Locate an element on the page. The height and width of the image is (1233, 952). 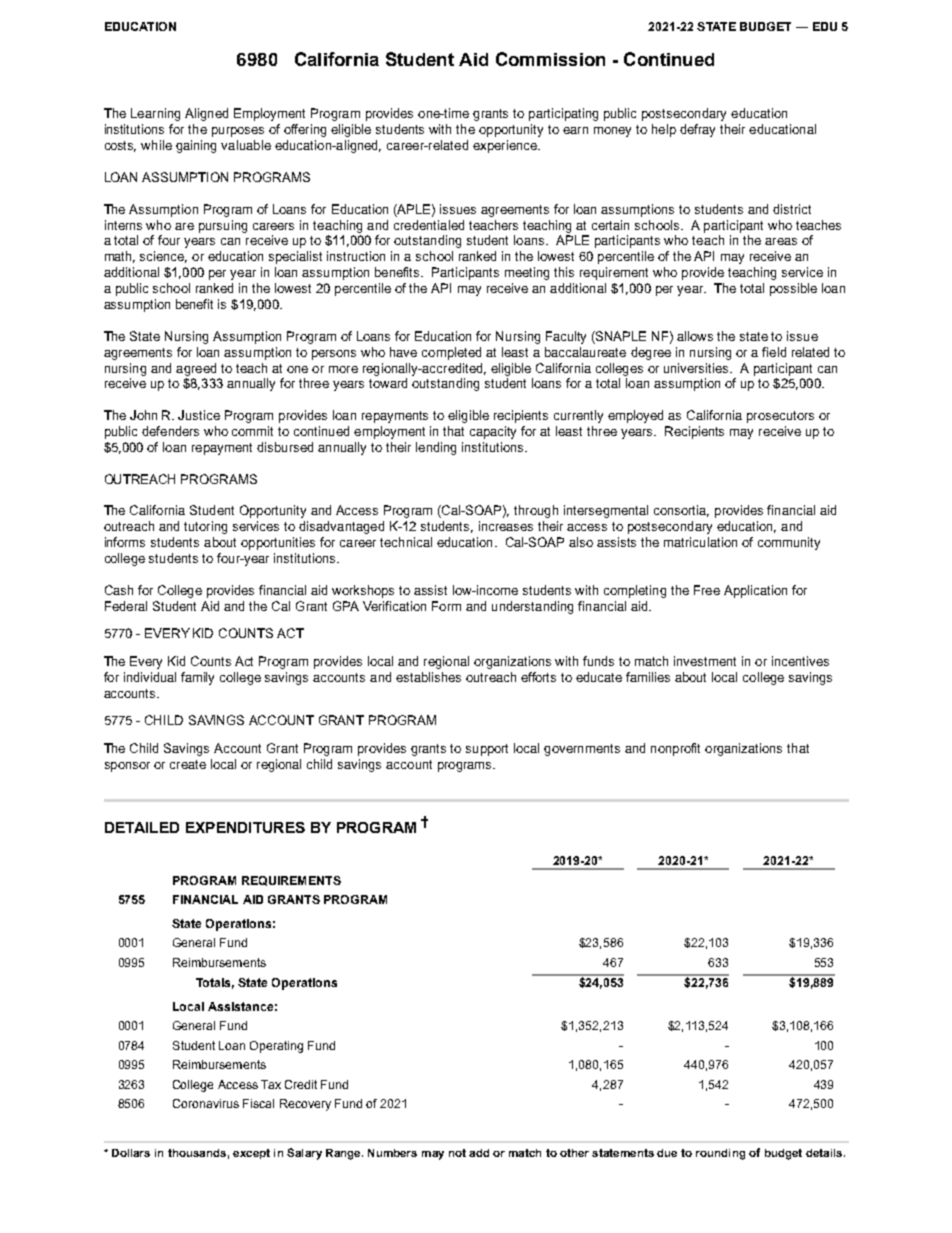
rounding is located at coordinates (720, 1154).
